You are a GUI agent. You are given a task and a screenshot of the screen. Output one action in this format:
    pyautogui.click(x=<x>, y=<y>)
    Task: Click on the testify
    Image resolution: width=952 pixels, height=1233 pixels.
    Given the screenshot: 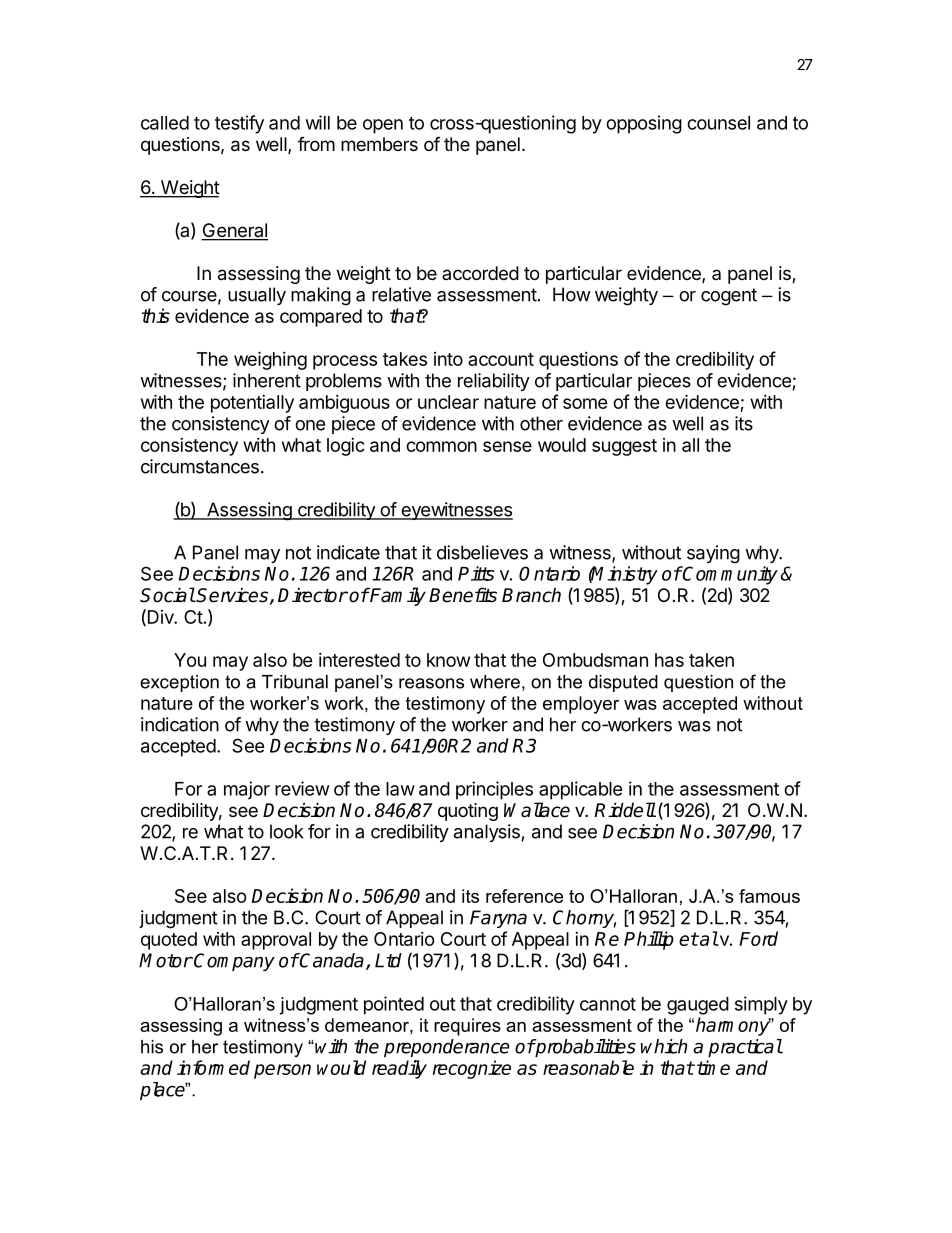 What is the action you would take?
    pyautogui.click(x=239, y=124)
